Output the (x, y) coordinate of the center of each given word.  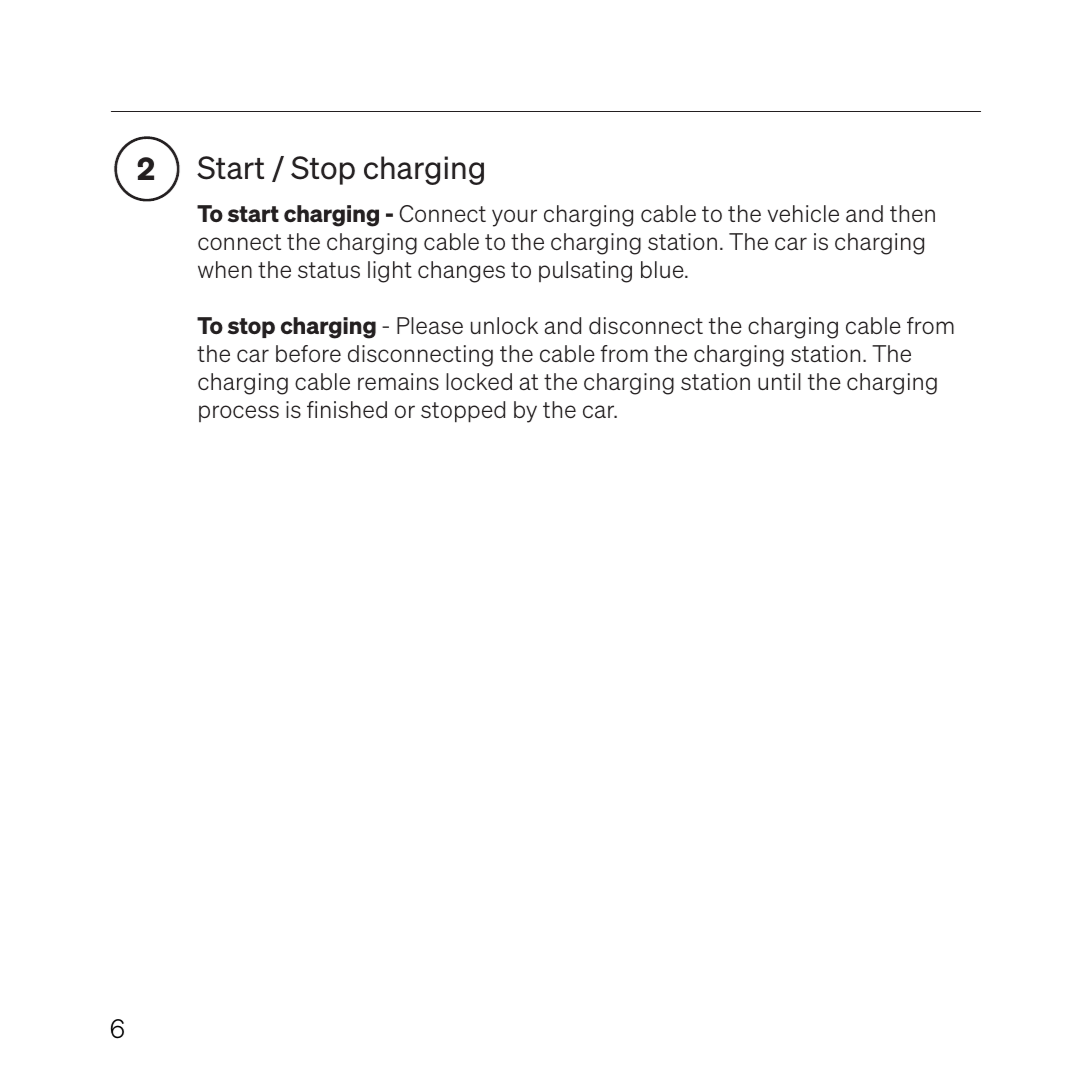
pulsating (585, 272)
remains (398, 381)
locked (479, 381)
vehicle (803, 213)
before (308, 353)
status (329, 270)
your (514, 218)
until (779, 381)
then (912, 213)
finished (347, 409)
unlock (504, 325)
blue (663, 269)
